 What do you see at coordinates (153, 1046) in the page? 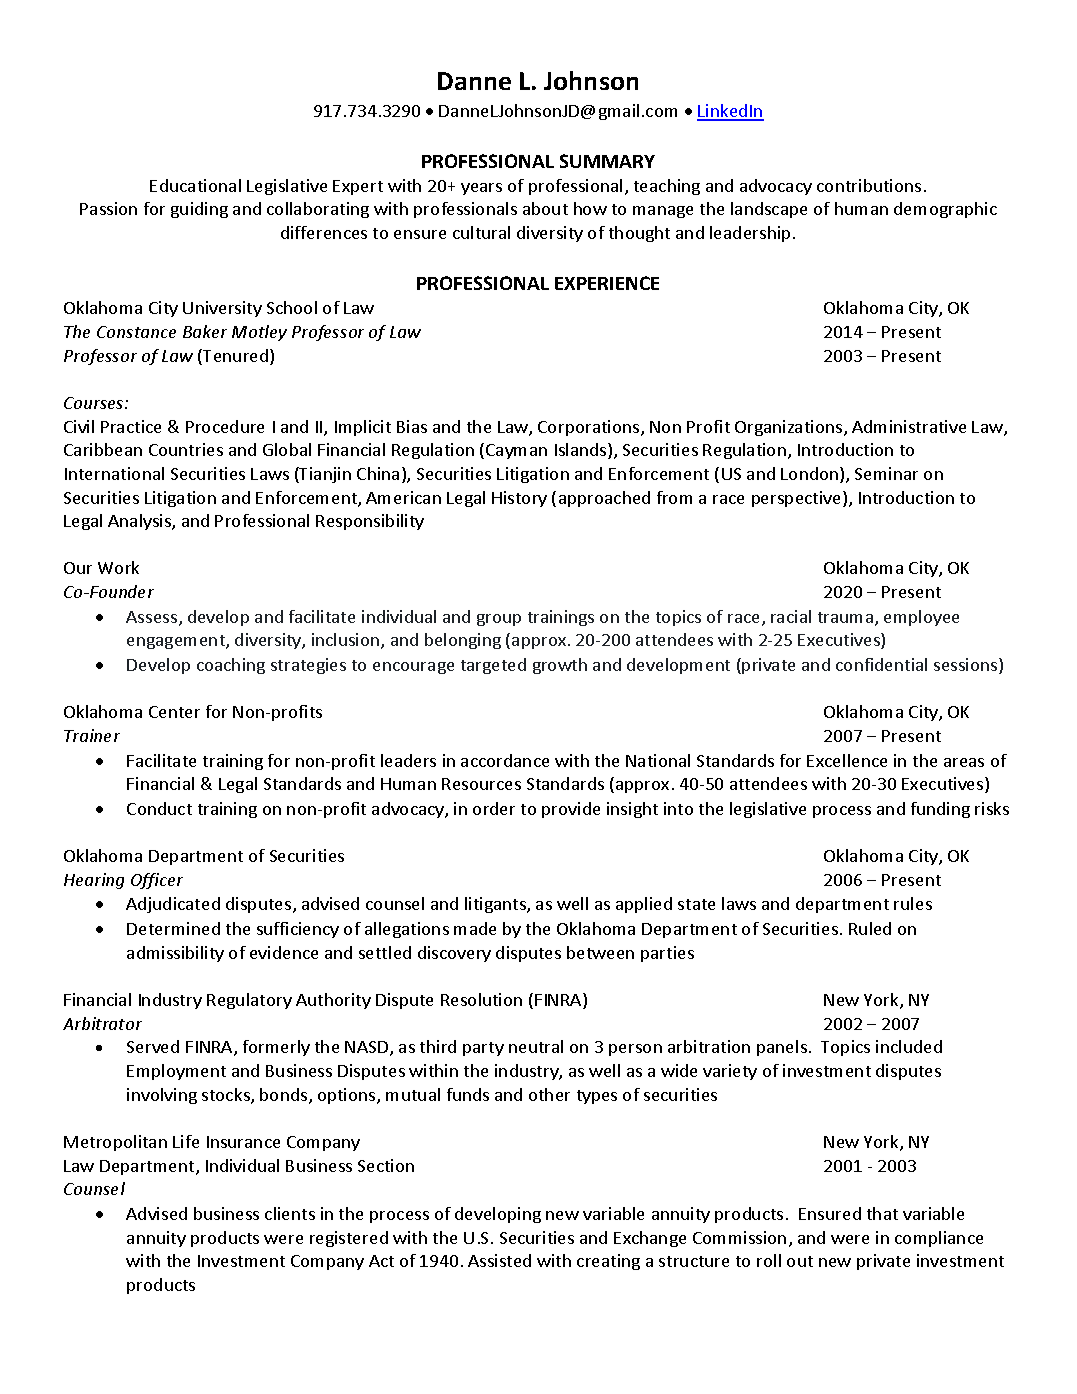
I see `Served` at bounding box center [153, 1046].
